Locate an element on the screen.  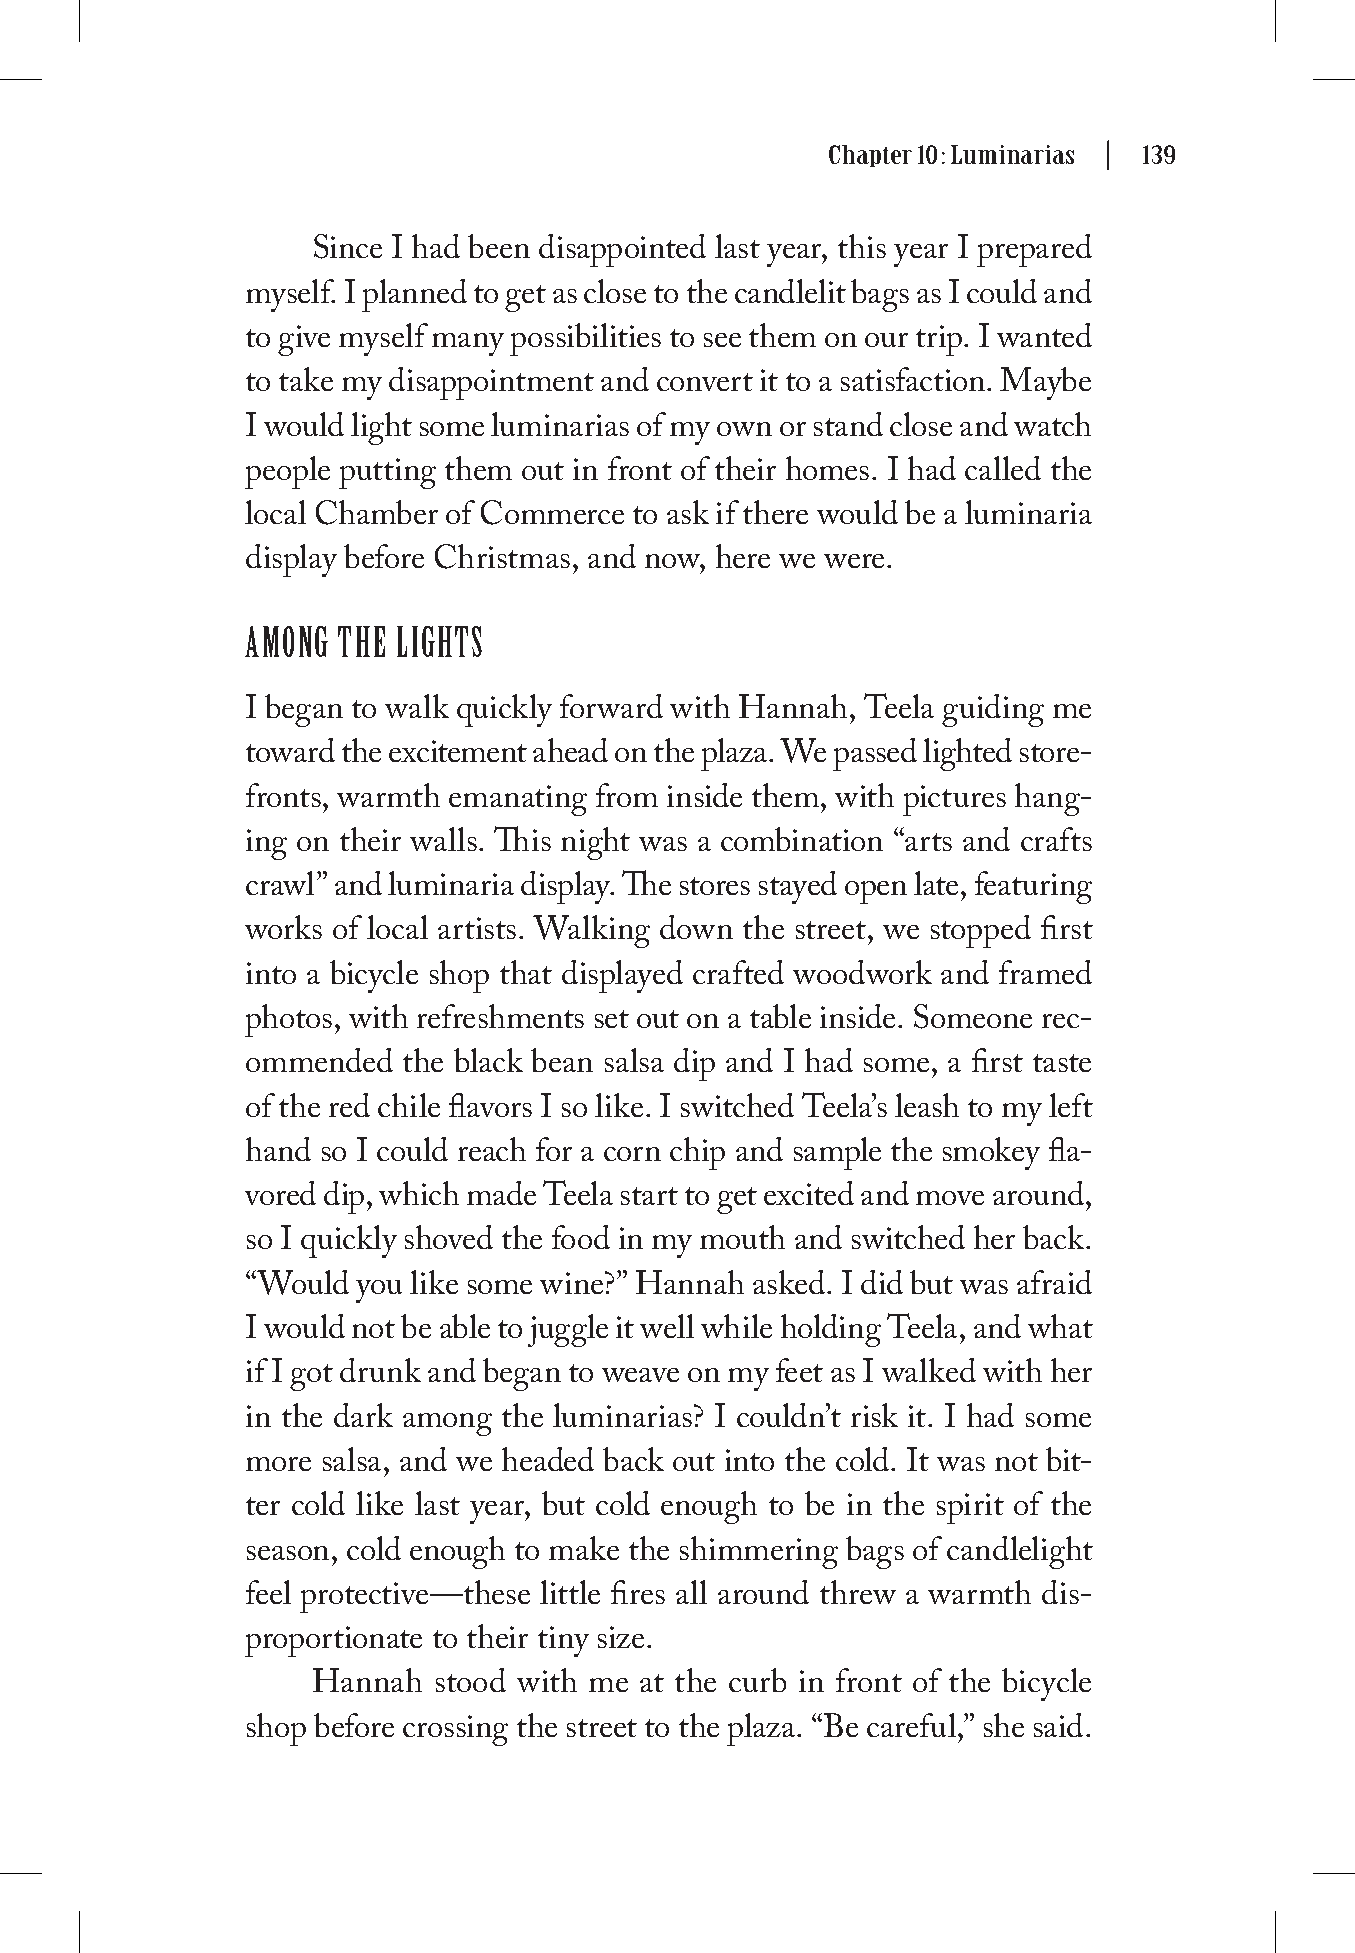
start is located at coordinates (649, 1196).
